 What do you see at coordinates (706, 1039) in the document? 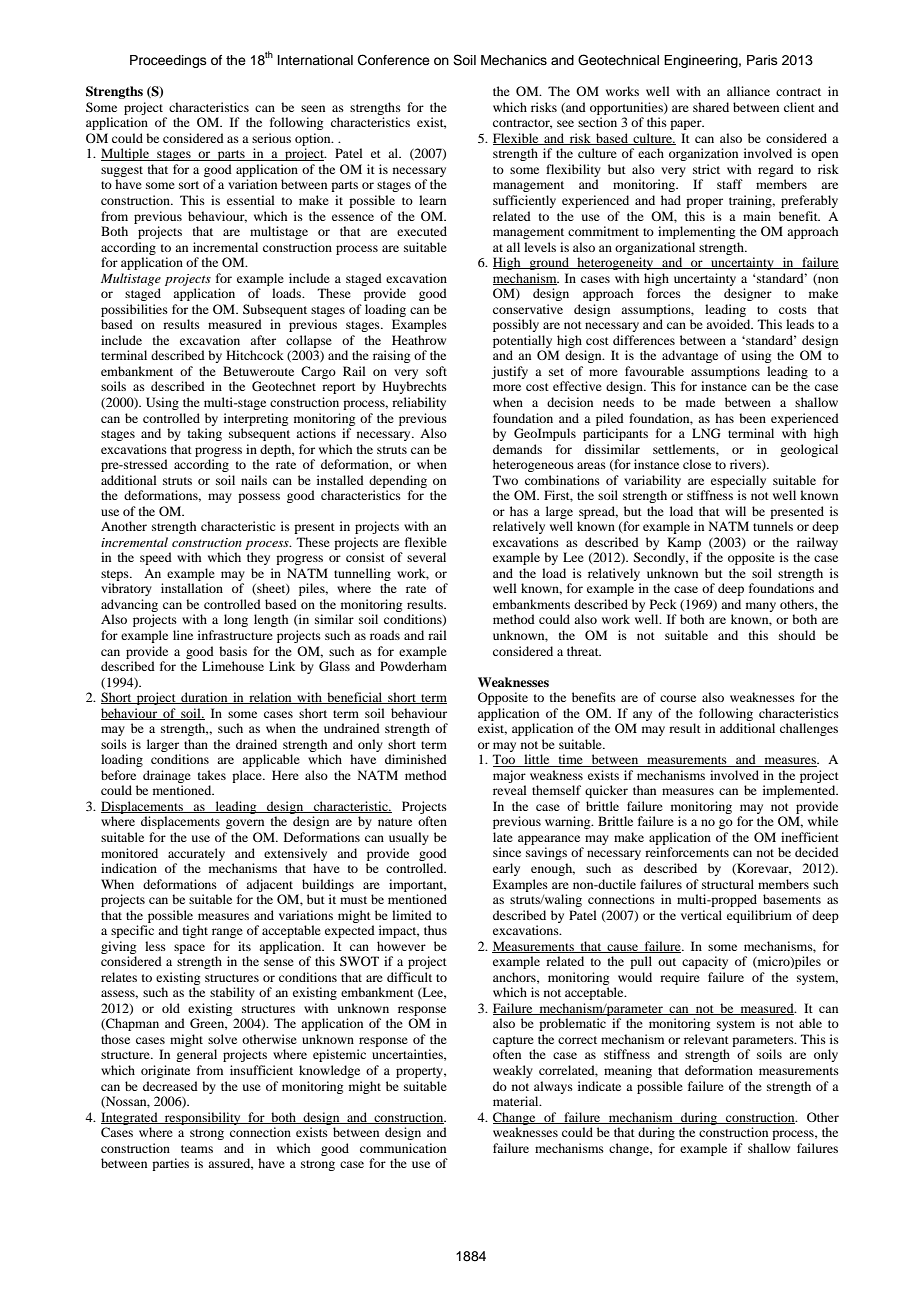
I see `relevant` at bounding box center [706, 1039].
